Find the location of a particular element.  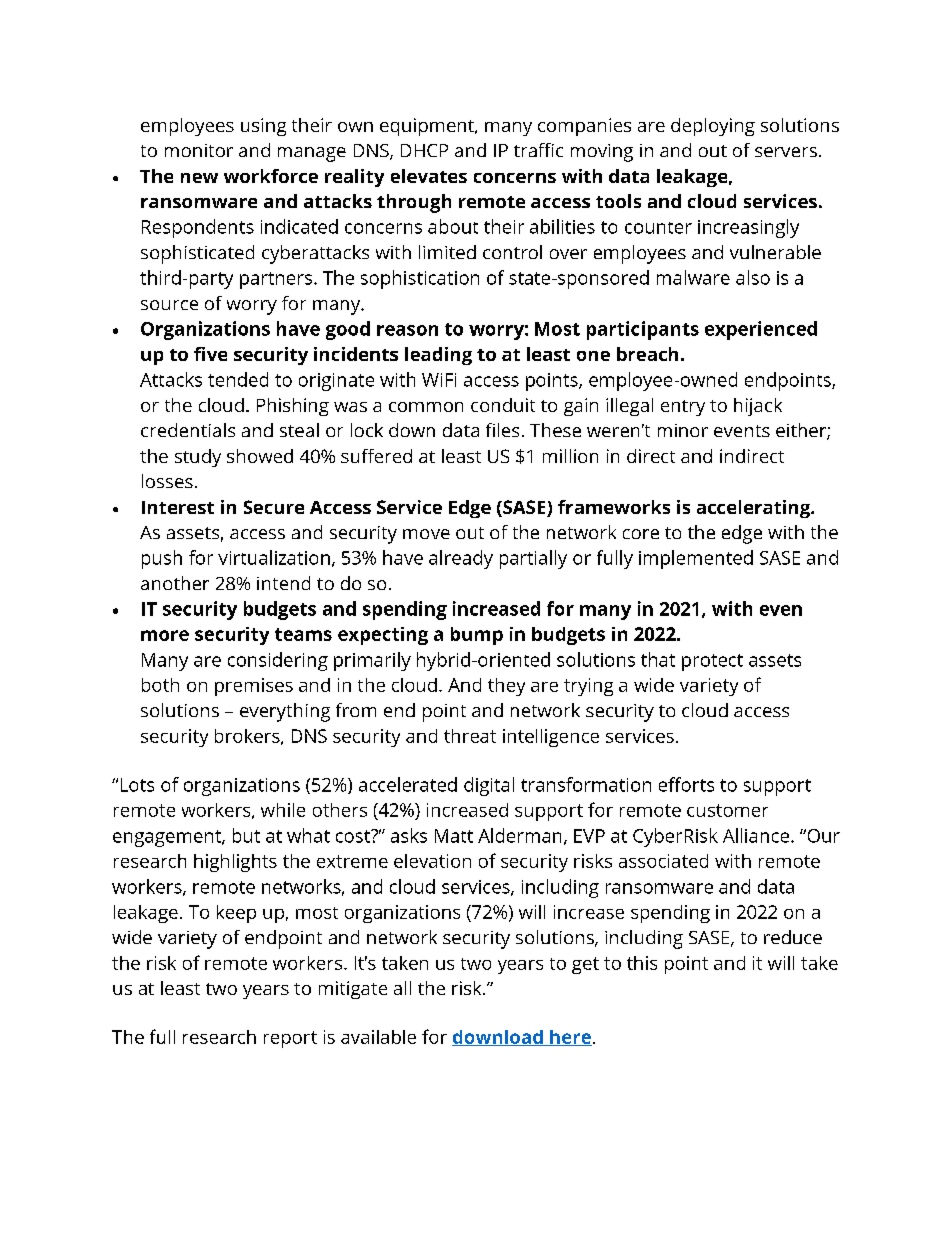

DHCP is located at coordinates (424, 150).
